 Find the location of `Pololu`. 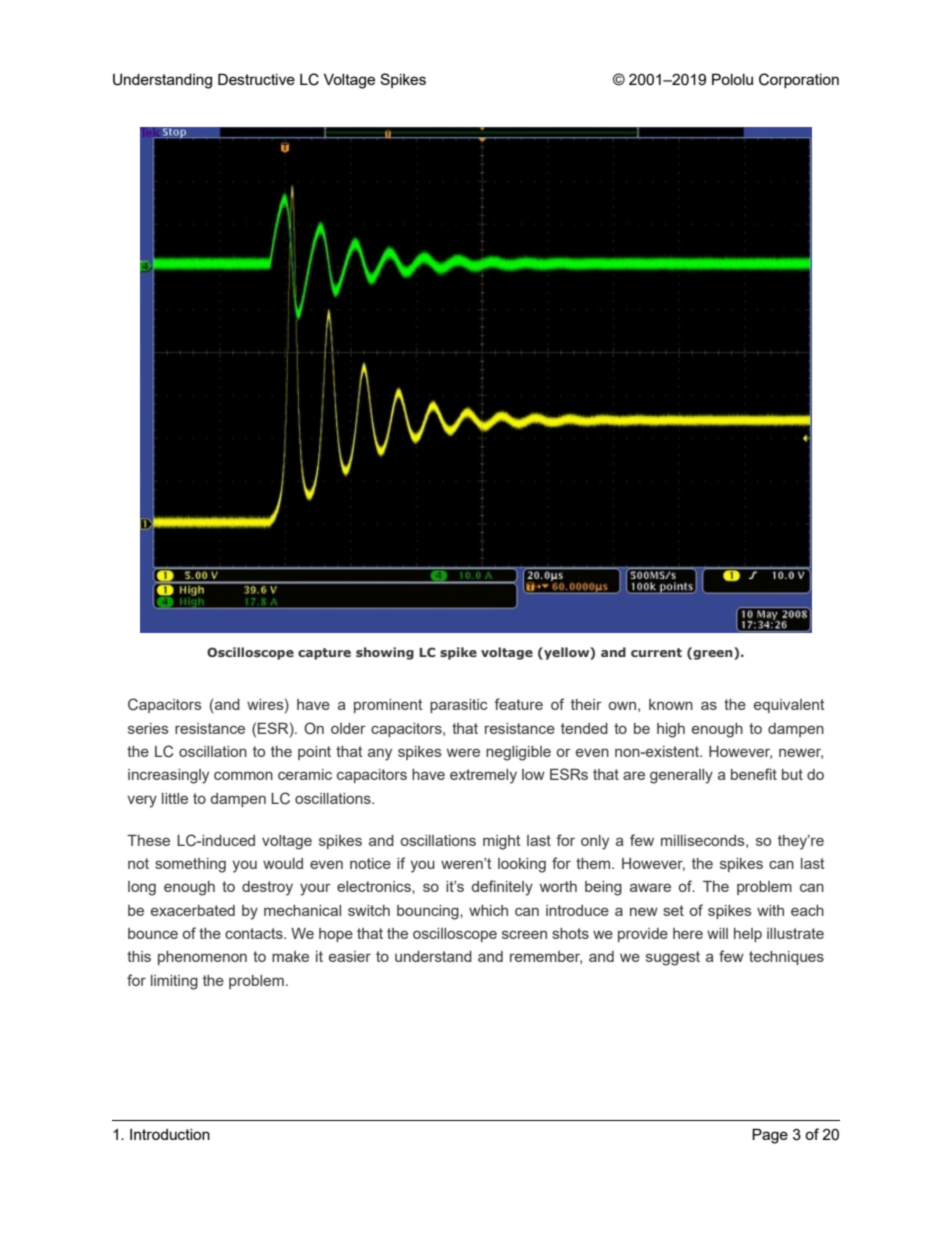

Pololu is located at coordinates (732, 79).
